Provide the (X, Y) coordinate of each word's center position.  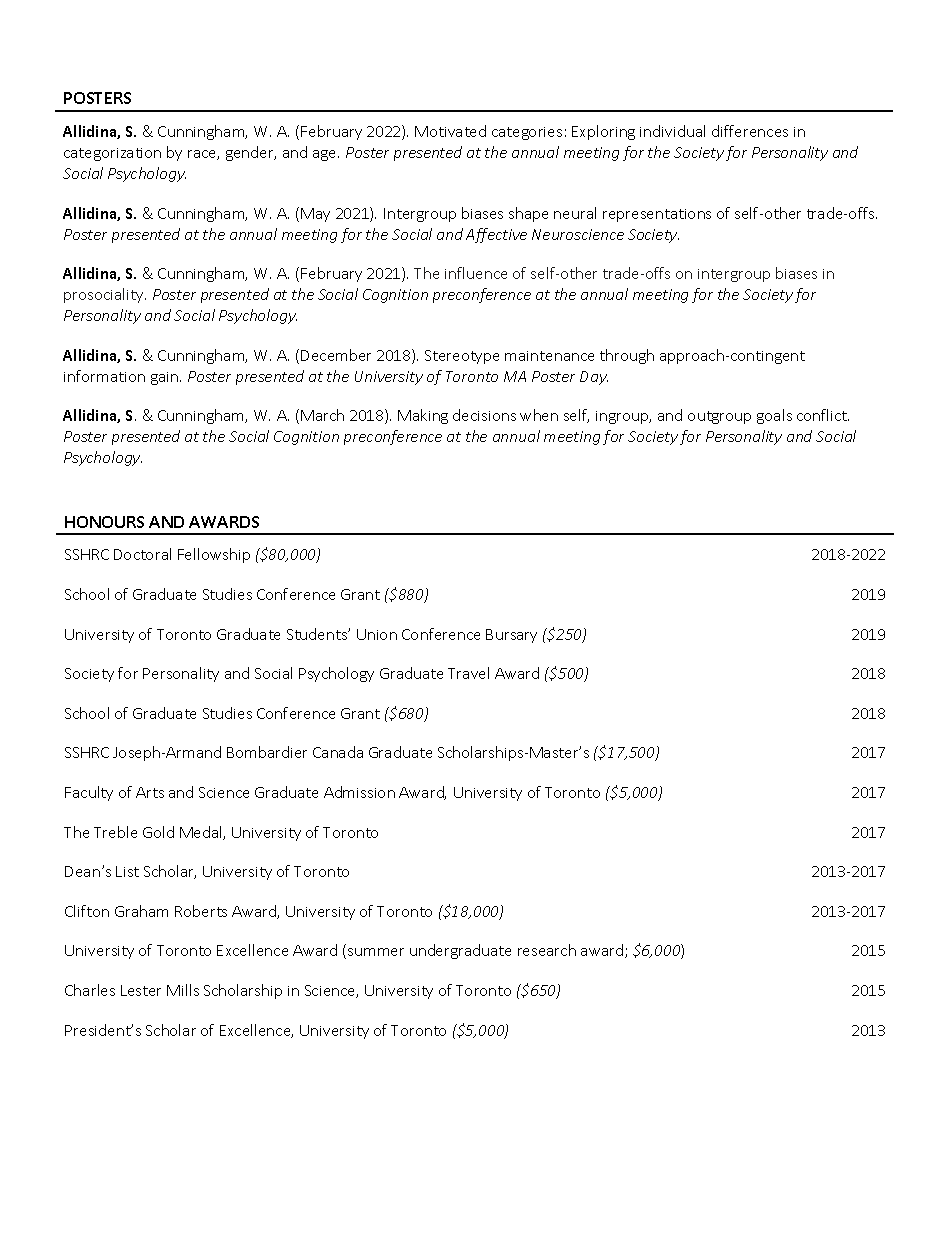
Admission (359, 792)
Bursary (511, 636)
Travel (468, 673)
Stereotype (462, 357)
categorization (112, 154)
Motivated (450, 131)
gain (166, 378)
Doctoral (142, 554)
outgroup (719, 417)
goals (774, 416)
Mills (183, 990)
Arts (150, 792)
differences (750, 131)
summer (376, 952)
